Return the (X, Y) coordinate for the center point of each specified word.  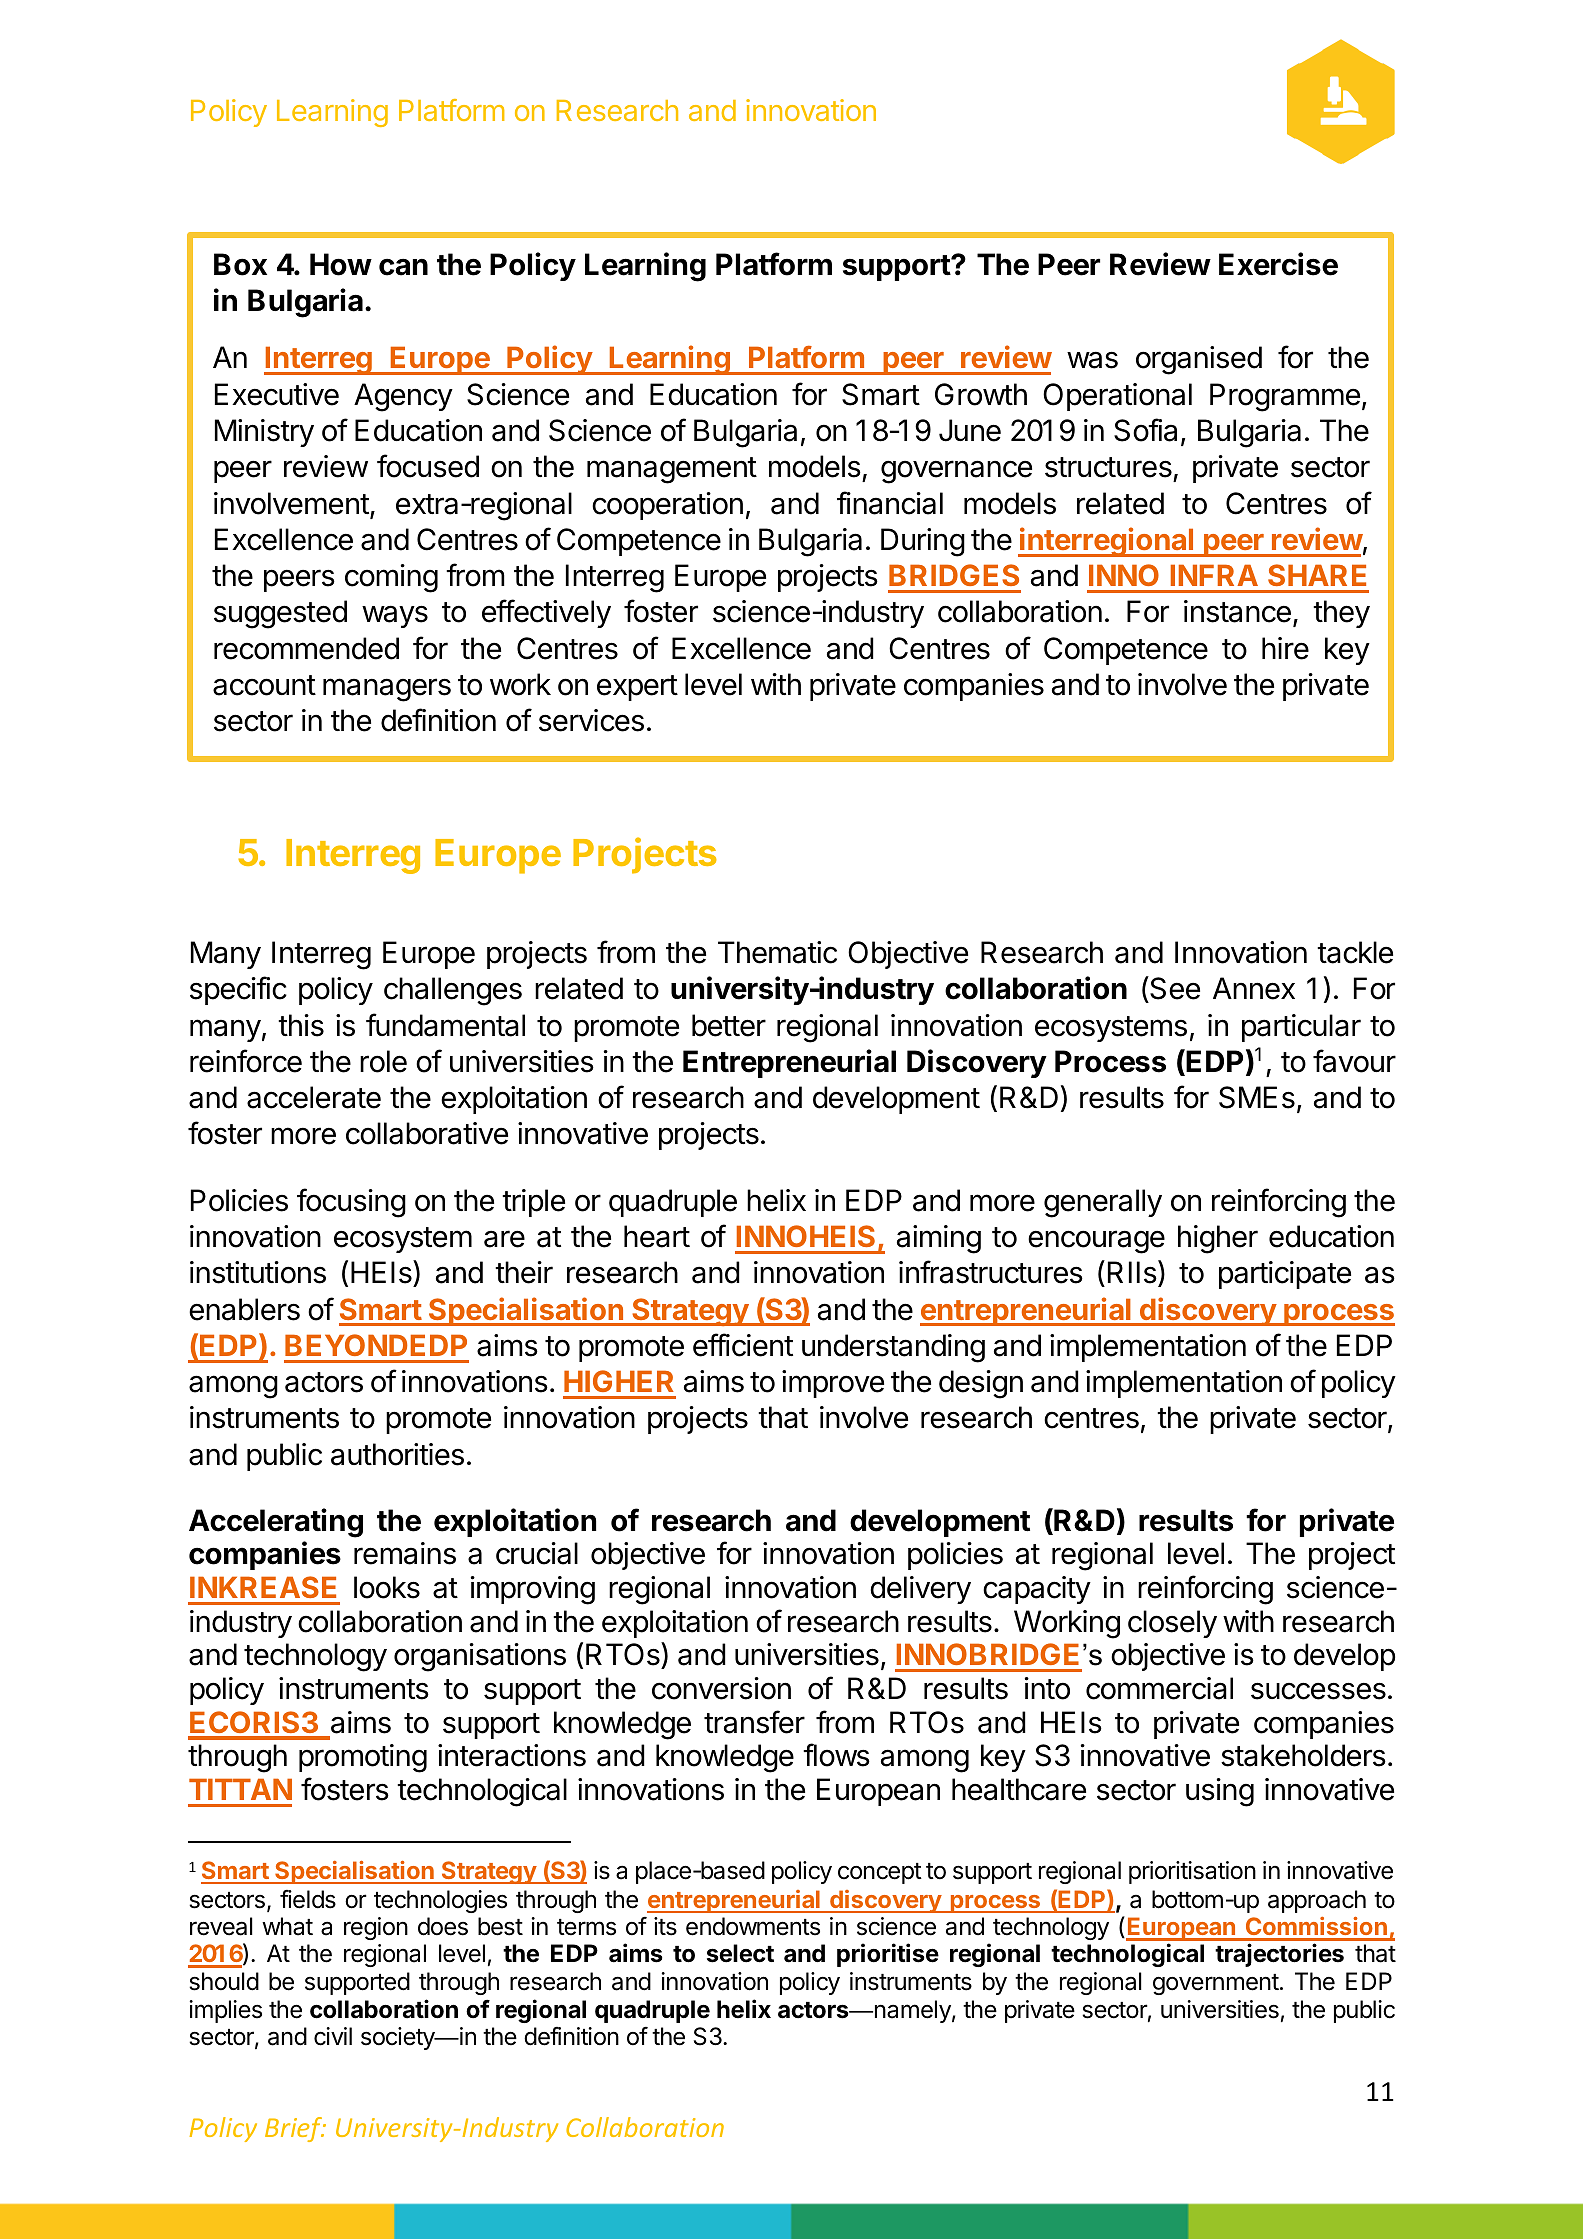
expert (637, 688)
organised (1199, 360)
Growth (981, 394)
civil (333, 2036)
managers (387, 690)
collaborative (427, 1133)
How (341, 264)
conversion (721, 1688)
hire (1285, 648)
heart (657, 1236)
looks (387, 1587)
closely (1172, 1624)
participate (1285, 1275)
